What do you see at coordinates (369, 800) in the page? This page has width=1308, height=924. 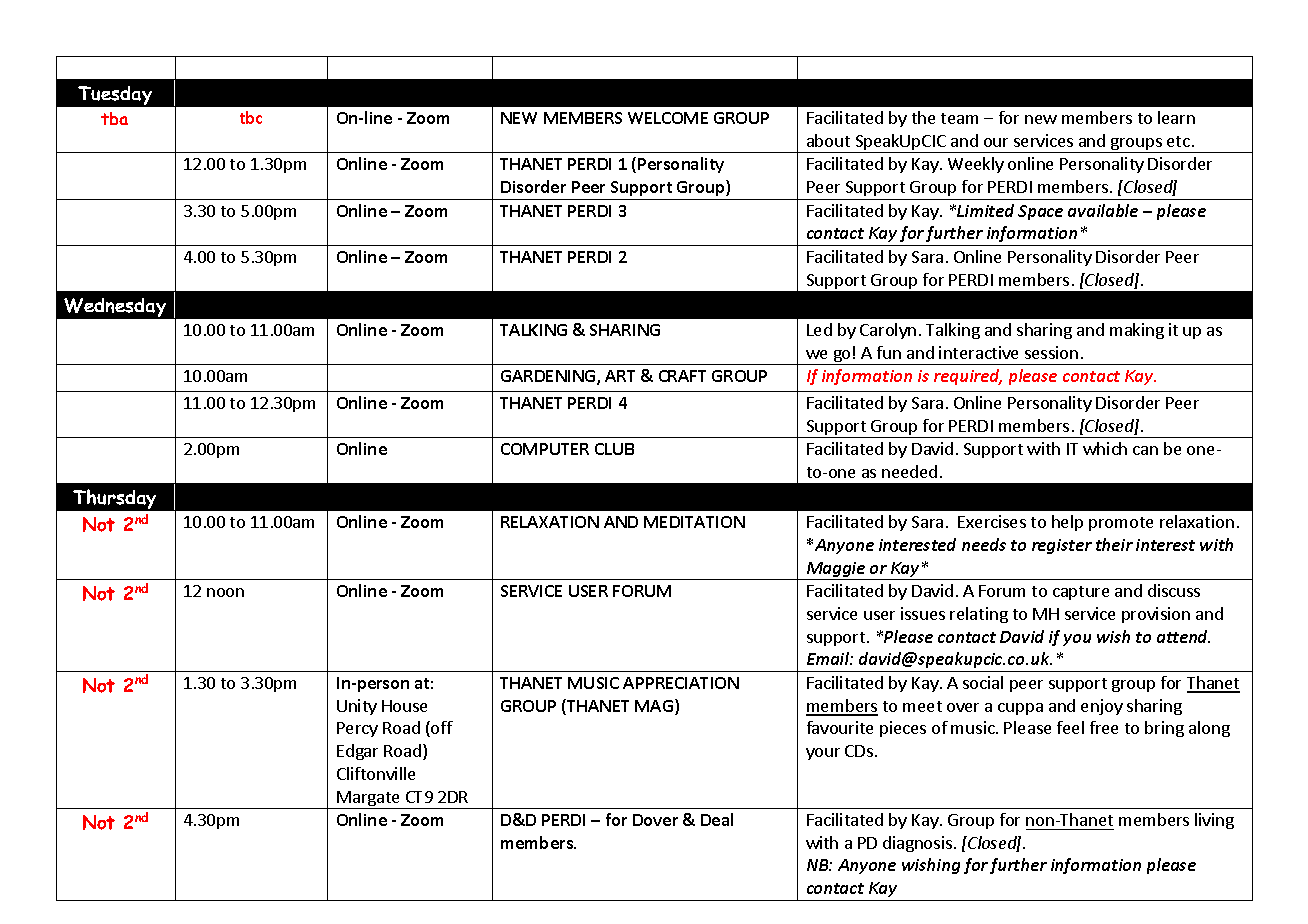 I see `Margate` at bounding box center [369, 800].
